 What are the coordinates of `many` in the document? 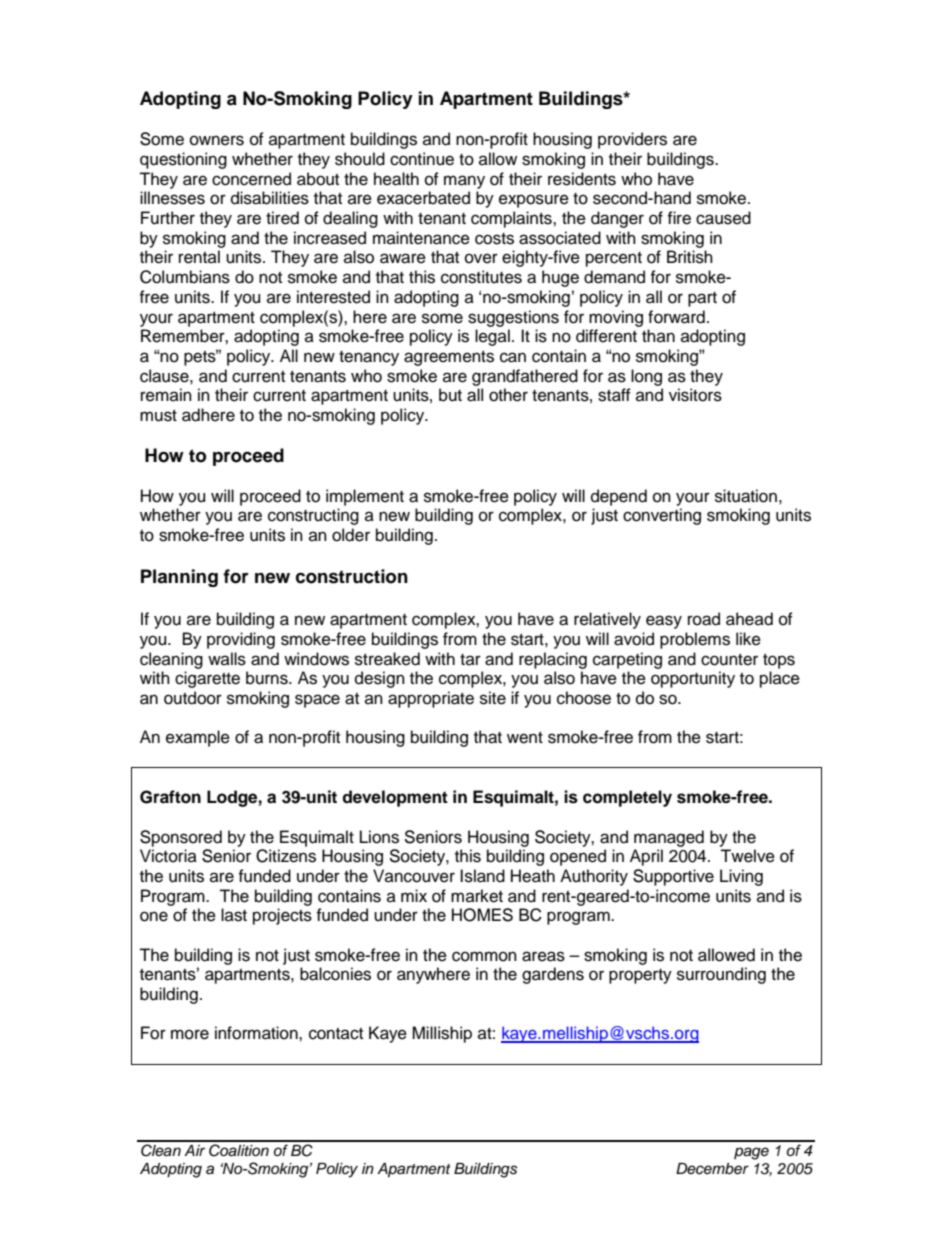 It's located at (464, 182).
